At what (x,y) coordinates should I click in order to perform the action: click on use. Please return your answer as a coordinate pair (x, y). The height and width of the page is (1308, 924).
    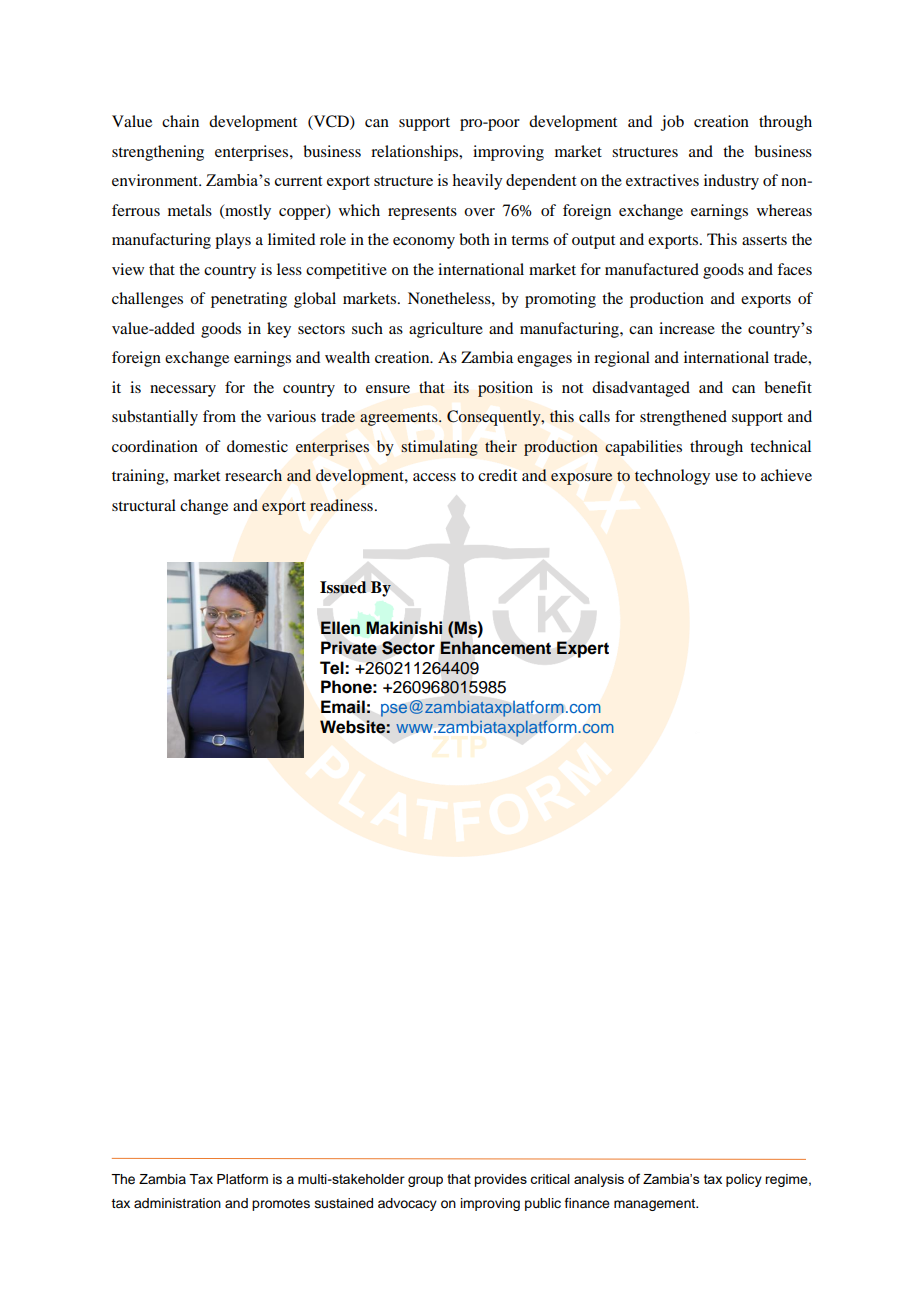
    Looking at the image, I should click on (726, 477).
